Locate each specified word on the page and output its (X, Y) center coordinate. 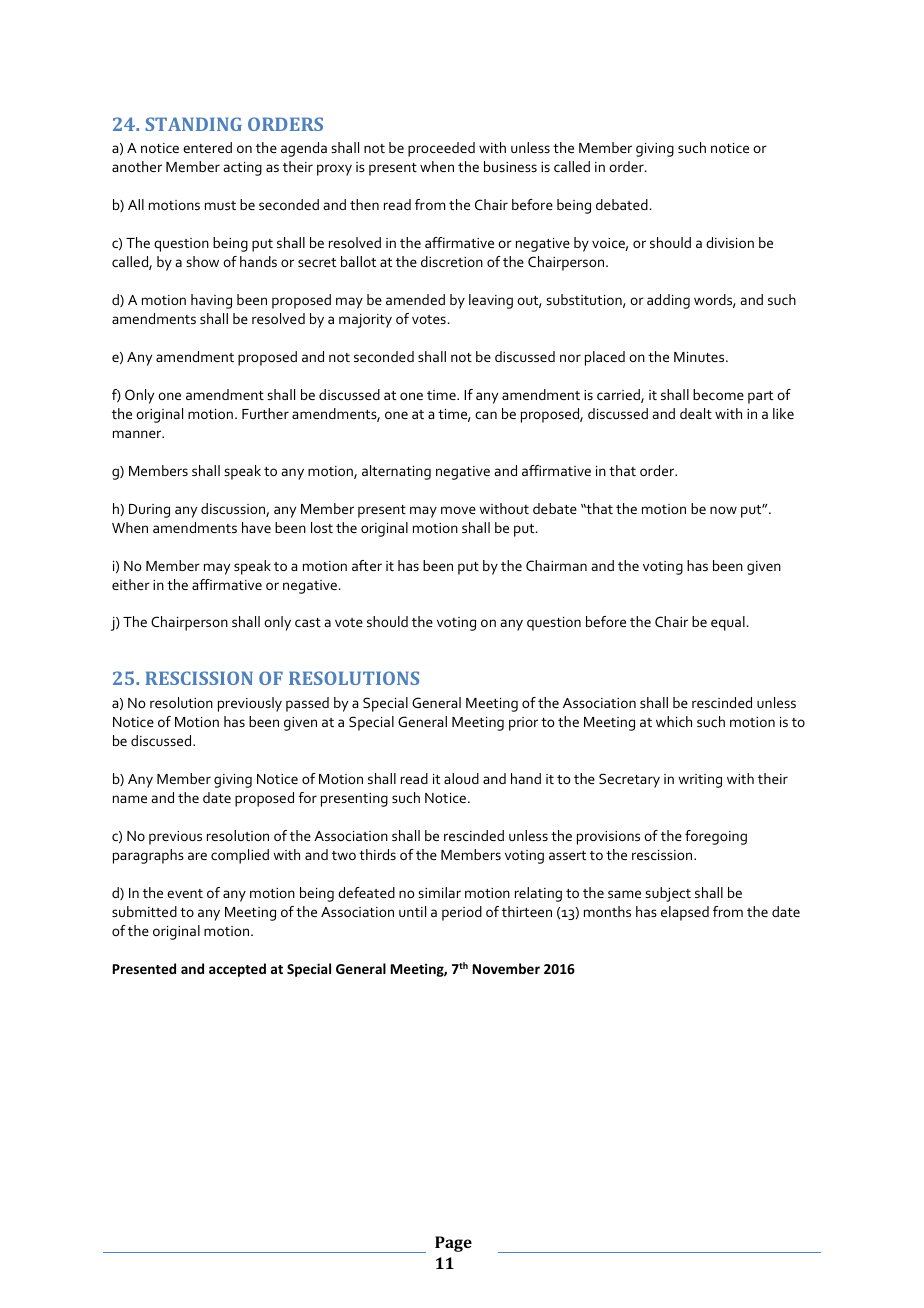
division (730, 242)
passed (307, 704)
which (674, 721)
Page (453, 1244)
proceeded (441, 149)
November (506, 968)
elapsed (685, 913)
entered (207, 147)
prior (523, 724)
